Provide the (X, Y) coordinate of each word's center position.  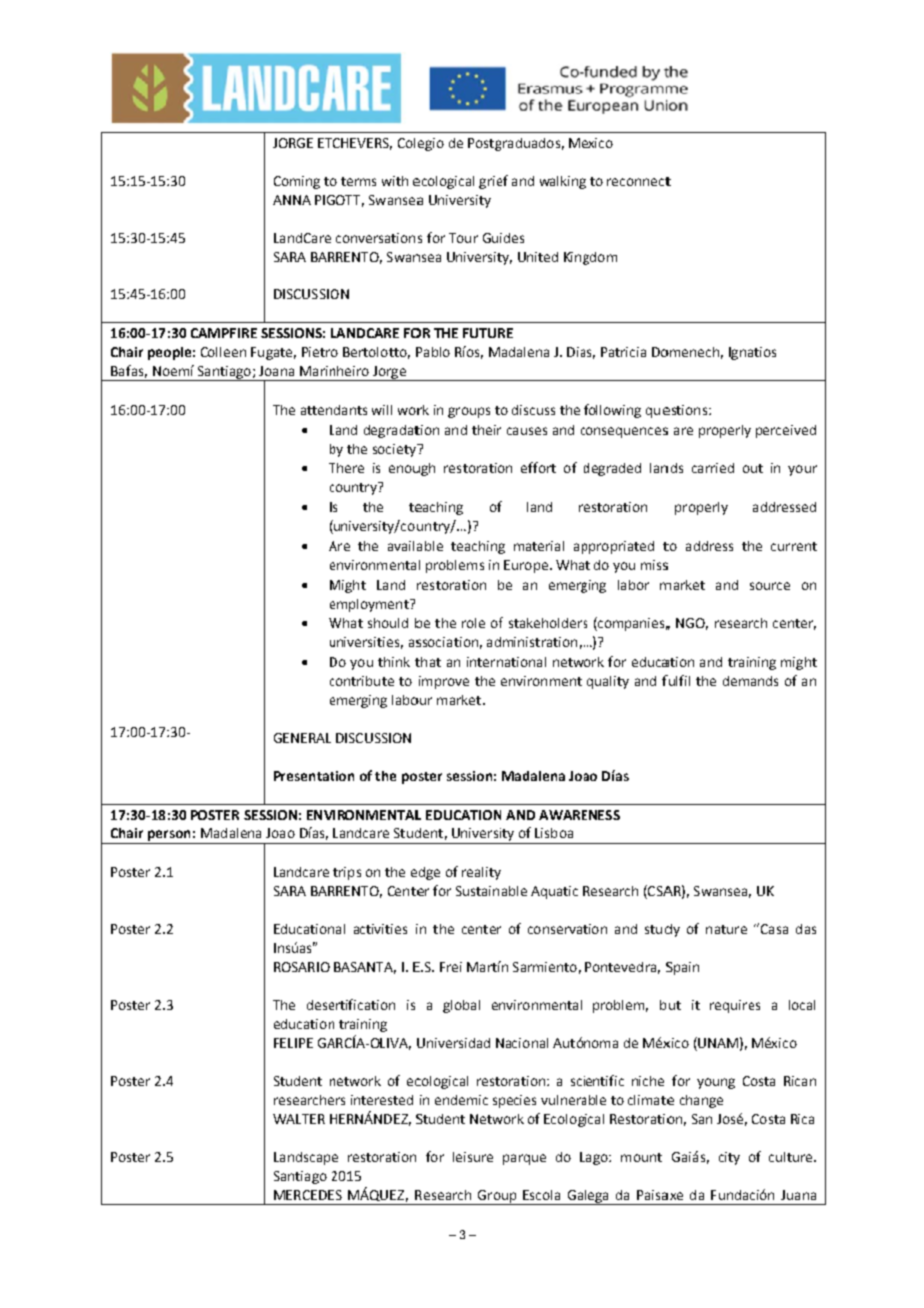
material (539, 546)
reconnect (639, 181)
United (538, 257)
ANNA (292, 200)
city (729, 1158)
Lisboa (554, 833)
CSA (659, 892)
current (794, 546)
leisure (473, 1157)
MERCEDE (304, 1195)
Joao (280, 833)
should (388, 623)
